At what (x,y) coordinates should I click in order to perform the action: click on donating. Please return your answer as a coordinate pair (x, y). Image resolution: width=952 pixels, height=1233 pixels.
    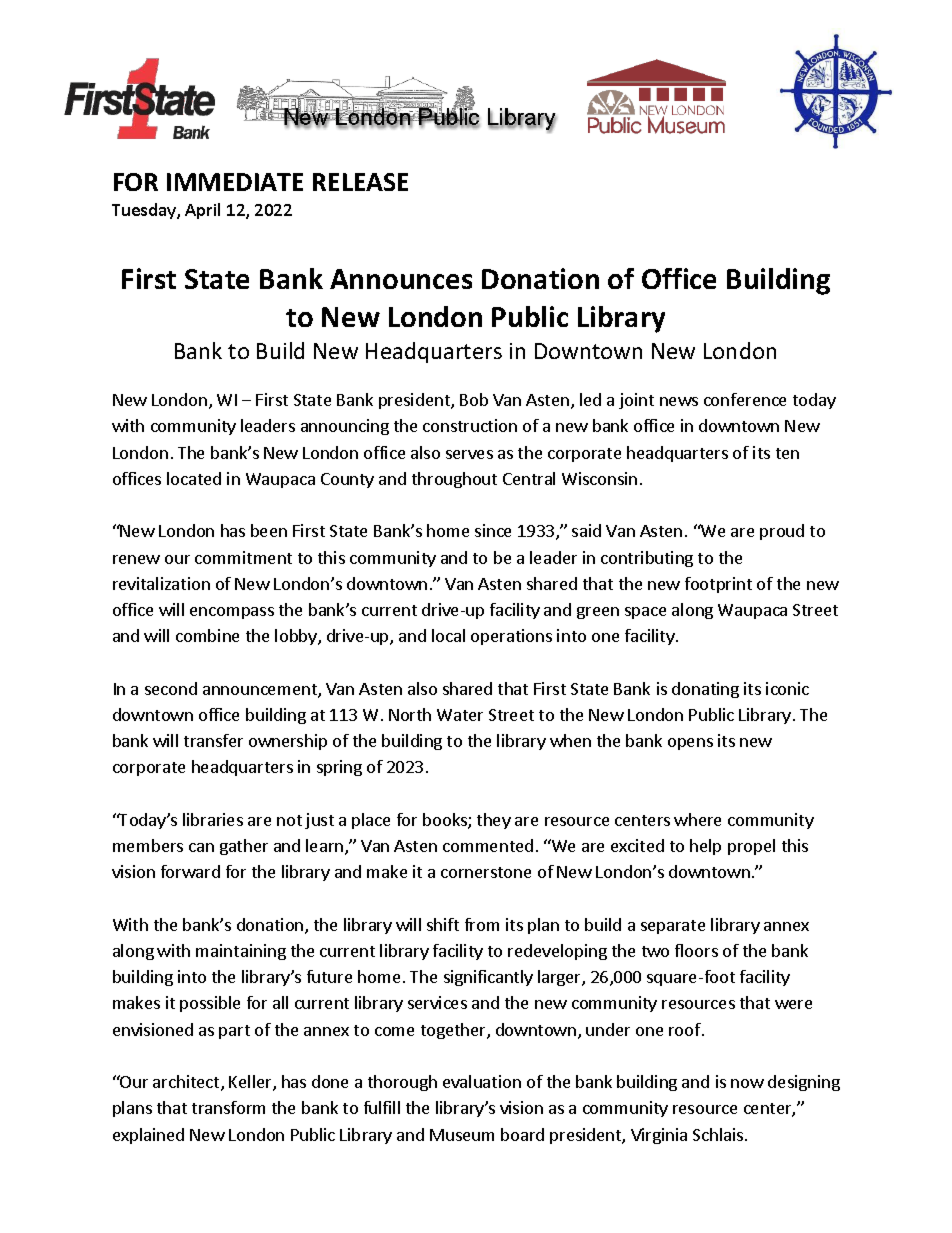
    Looking at the image, I should click on (705, 690).
